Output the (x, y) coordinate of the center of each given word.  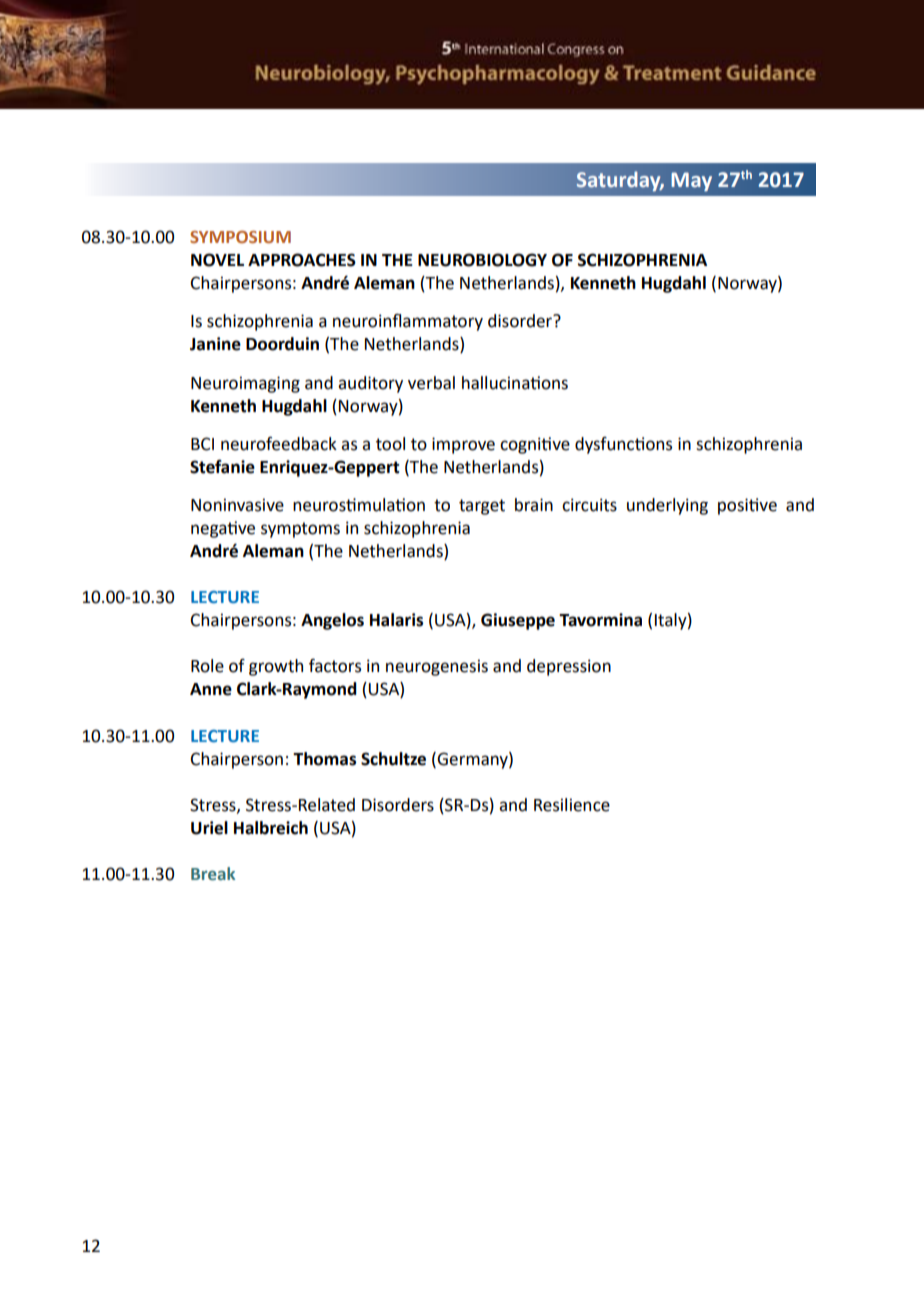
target (482, 507)
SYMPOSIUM (240, 237)
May (691, 181)
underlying (667, 506)
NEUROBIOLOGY (482, 260)
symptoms (300, 530)
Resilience (572, 805)
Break (213, 874)
